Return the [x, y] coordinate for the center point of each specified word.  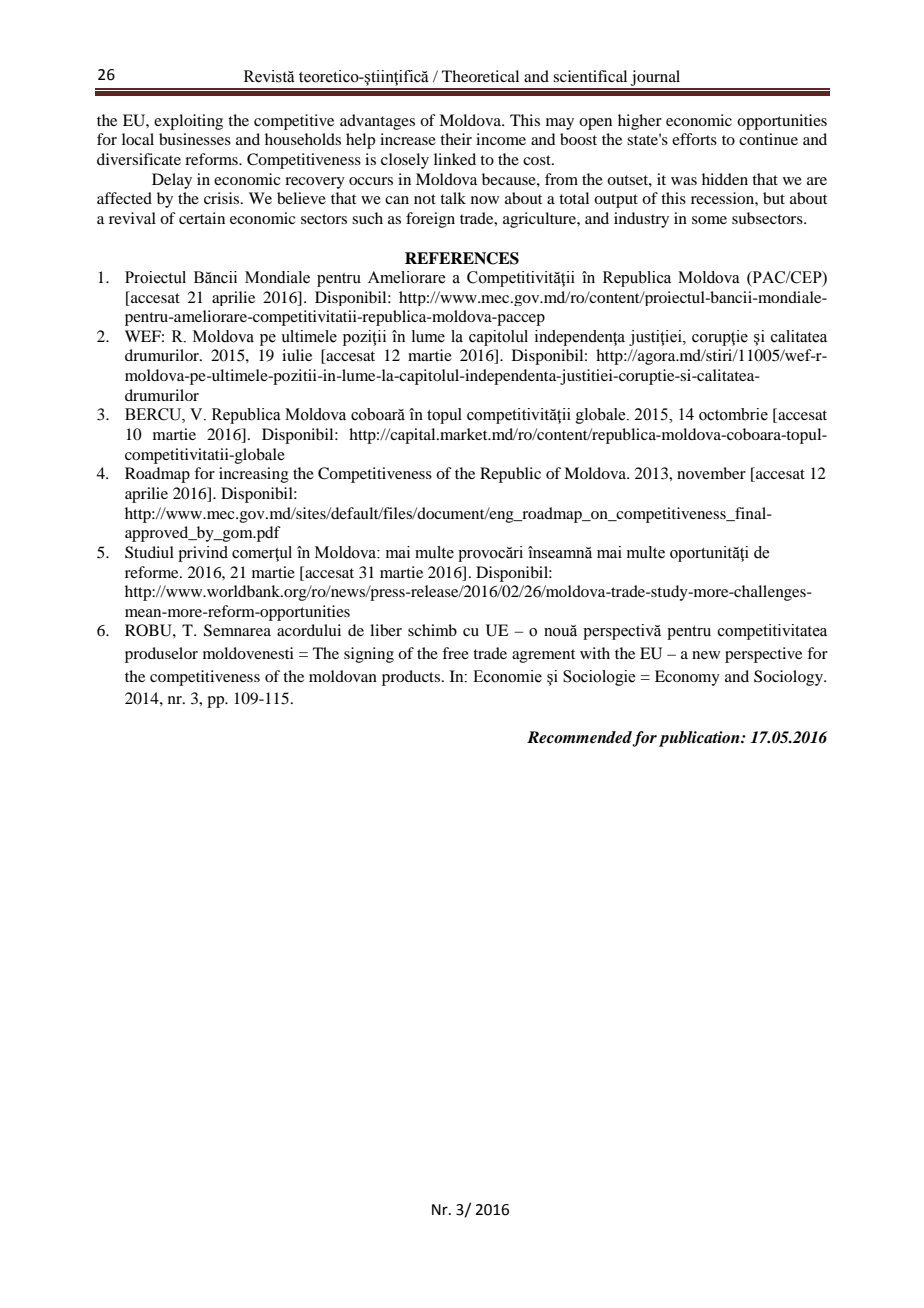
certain [202, 218]
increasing [254, 475]
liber [386, 630]
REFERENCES [462, 258]
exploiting [188, 122]
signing [369, 655]
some [709, 220]
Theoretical [480, 76]
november [711, 473]
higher [640, 122]
